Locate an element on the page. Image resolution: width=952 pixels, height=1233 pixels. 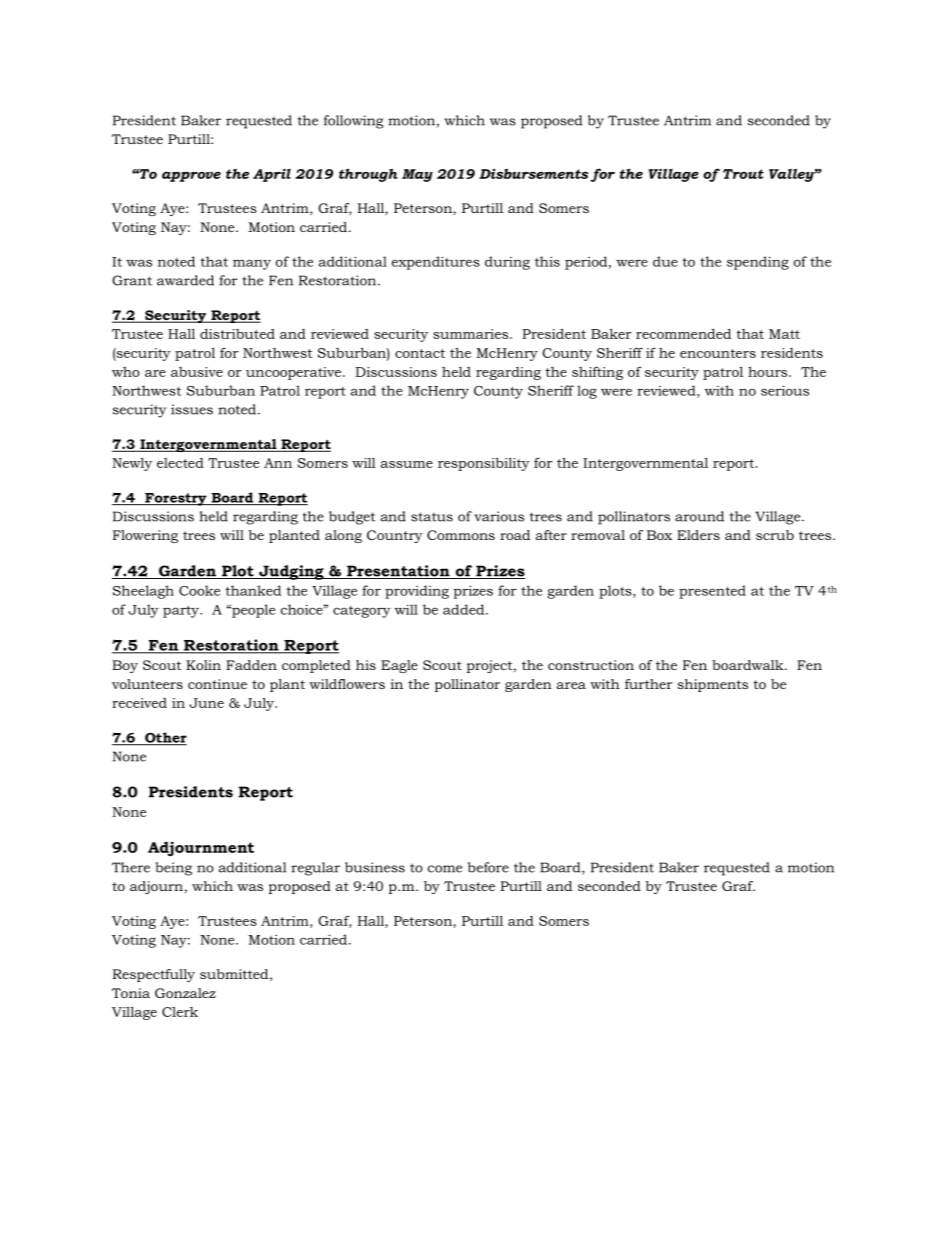
Trout is located at coordinates (743, 174).
